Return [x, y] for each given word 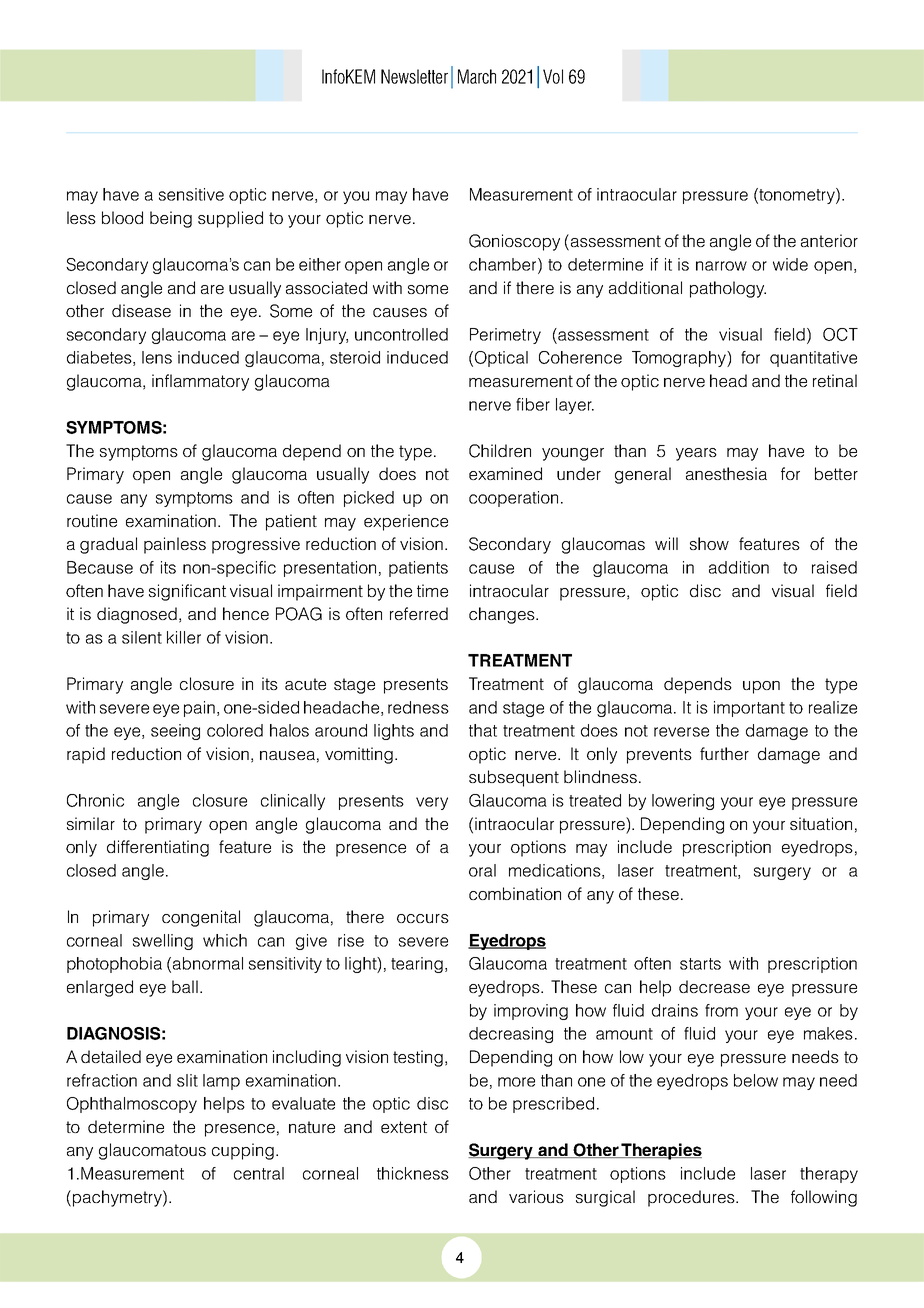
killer [184, 637]
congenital [201, 918]
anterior [829, 240]
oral [482, 870]
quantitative [813, 359]
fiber [533, 404]
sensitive [191, 194]
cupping [243, 1151]
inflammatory [200, 382]
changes [503, 615]
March [477, 76]
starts [700, 964]
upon [761, 687]
